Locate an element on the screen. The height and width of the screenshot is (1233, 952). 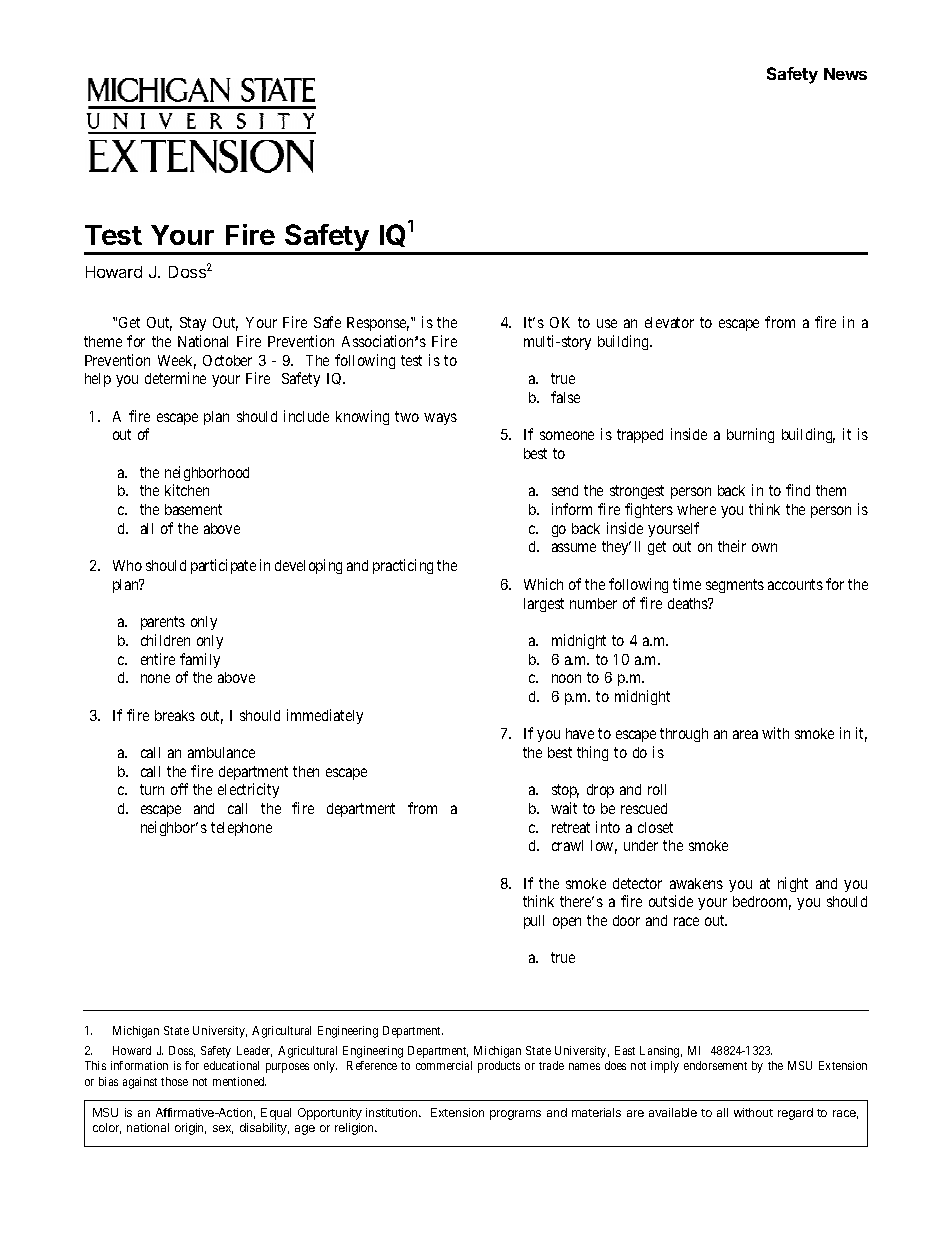
basement is located at coordinates (193, 509).
